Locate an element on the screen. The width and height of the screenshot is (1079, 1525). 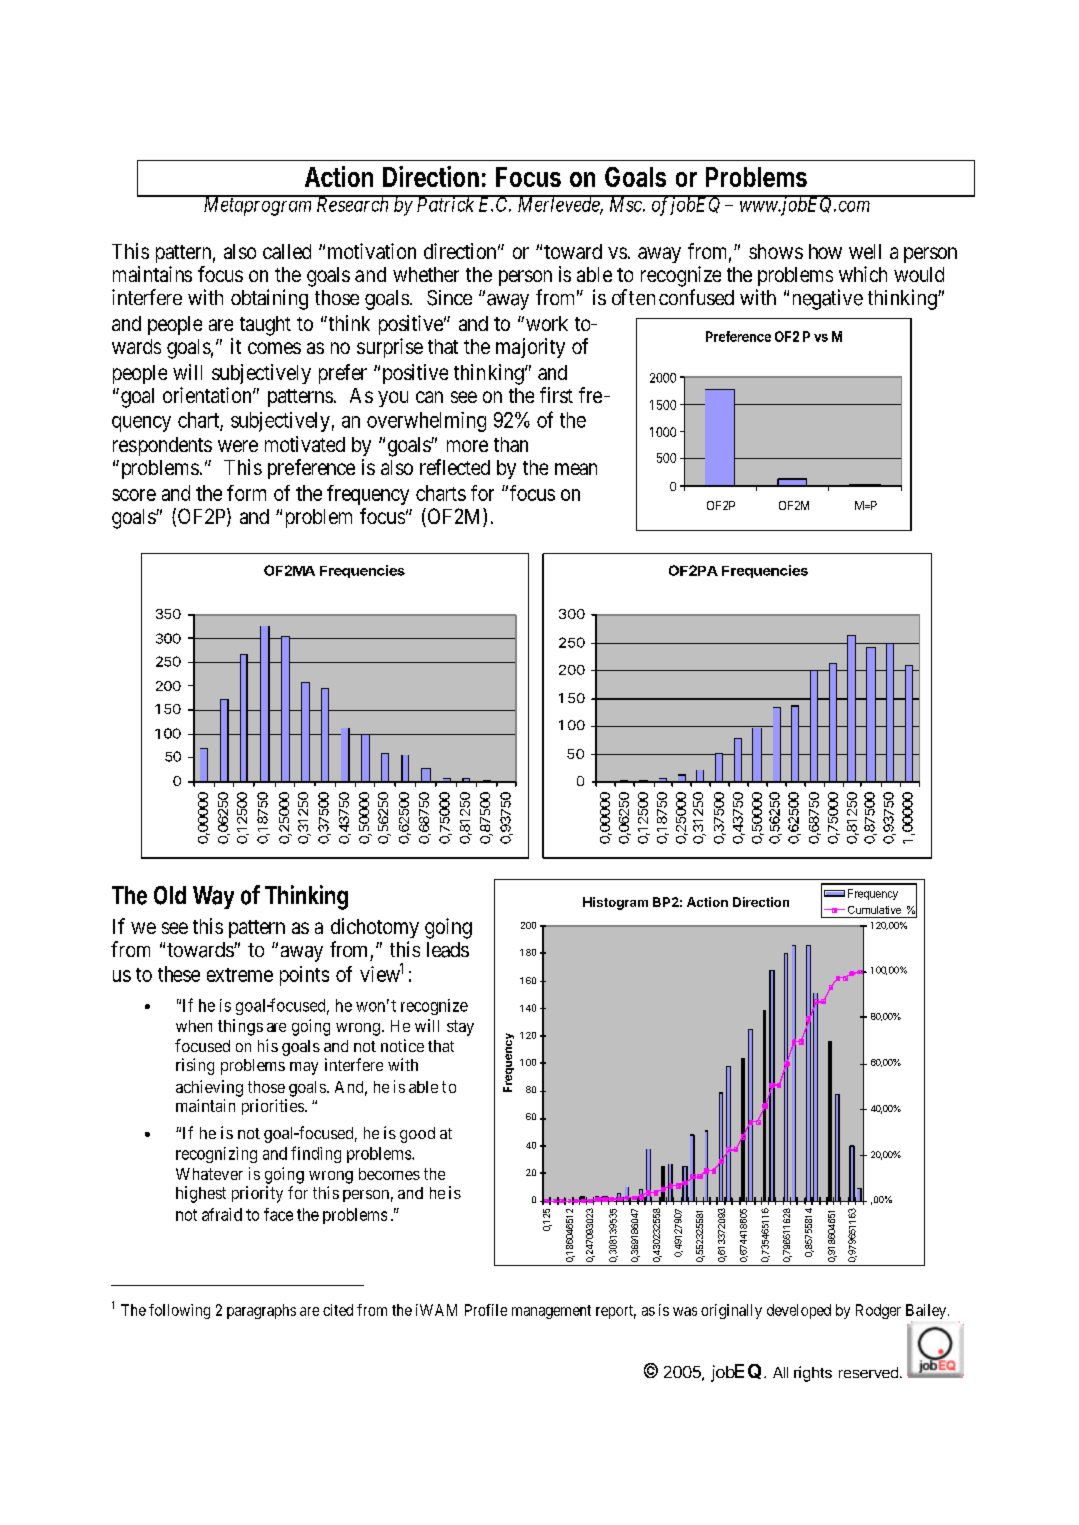
well is located at coordinates (865, 251).
